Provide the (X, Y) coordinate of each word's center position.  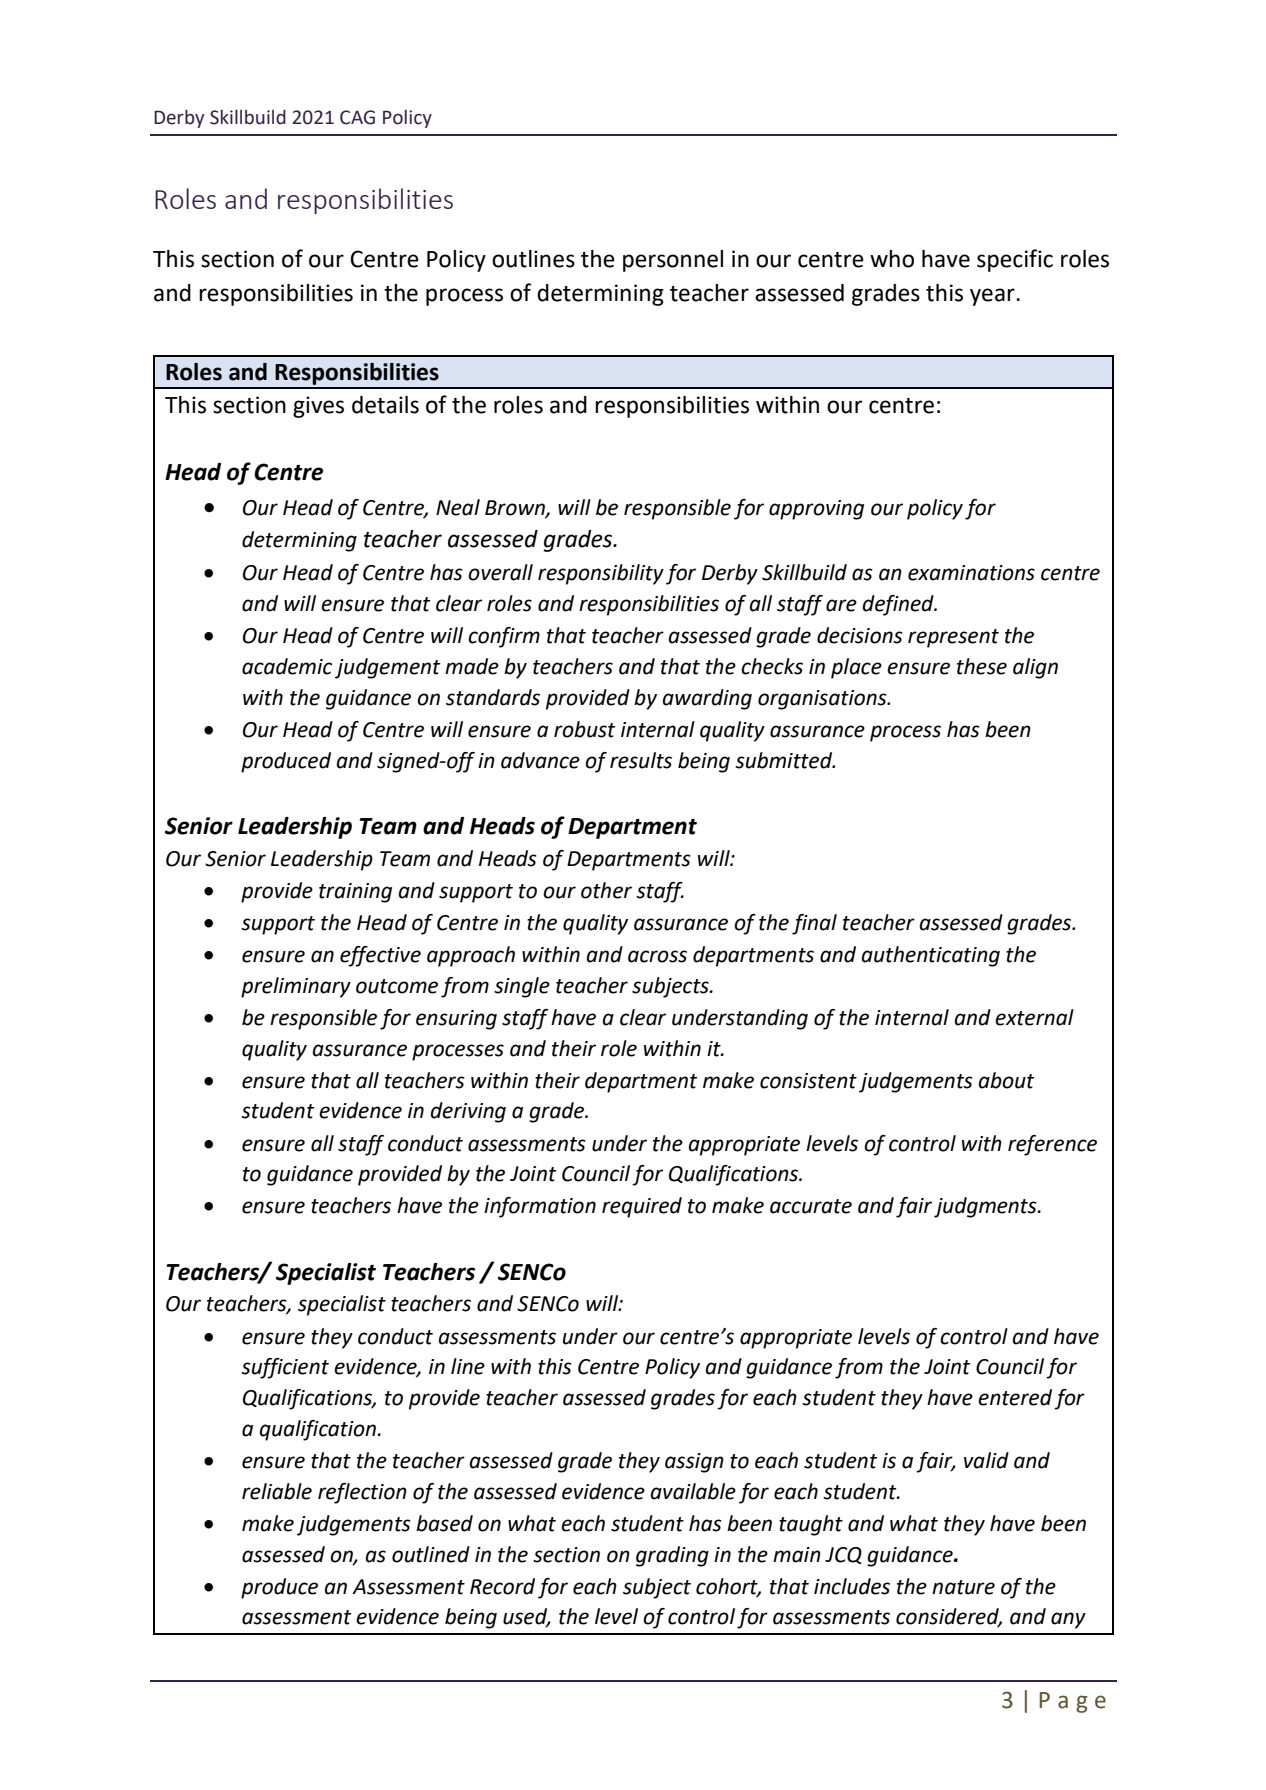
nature (963, 1587)
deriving (468, 1112)
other (606, 890)
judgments (986, 1207)
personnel (673, 261)
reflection (362, 1493)
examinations (971, 573)
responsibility (601, 574)
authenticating (931, 956)
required (642, 1207)
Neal (458, 507)
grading (672, 1556)
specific (1015, 260)
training (355, 893)
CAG (357, 117)
